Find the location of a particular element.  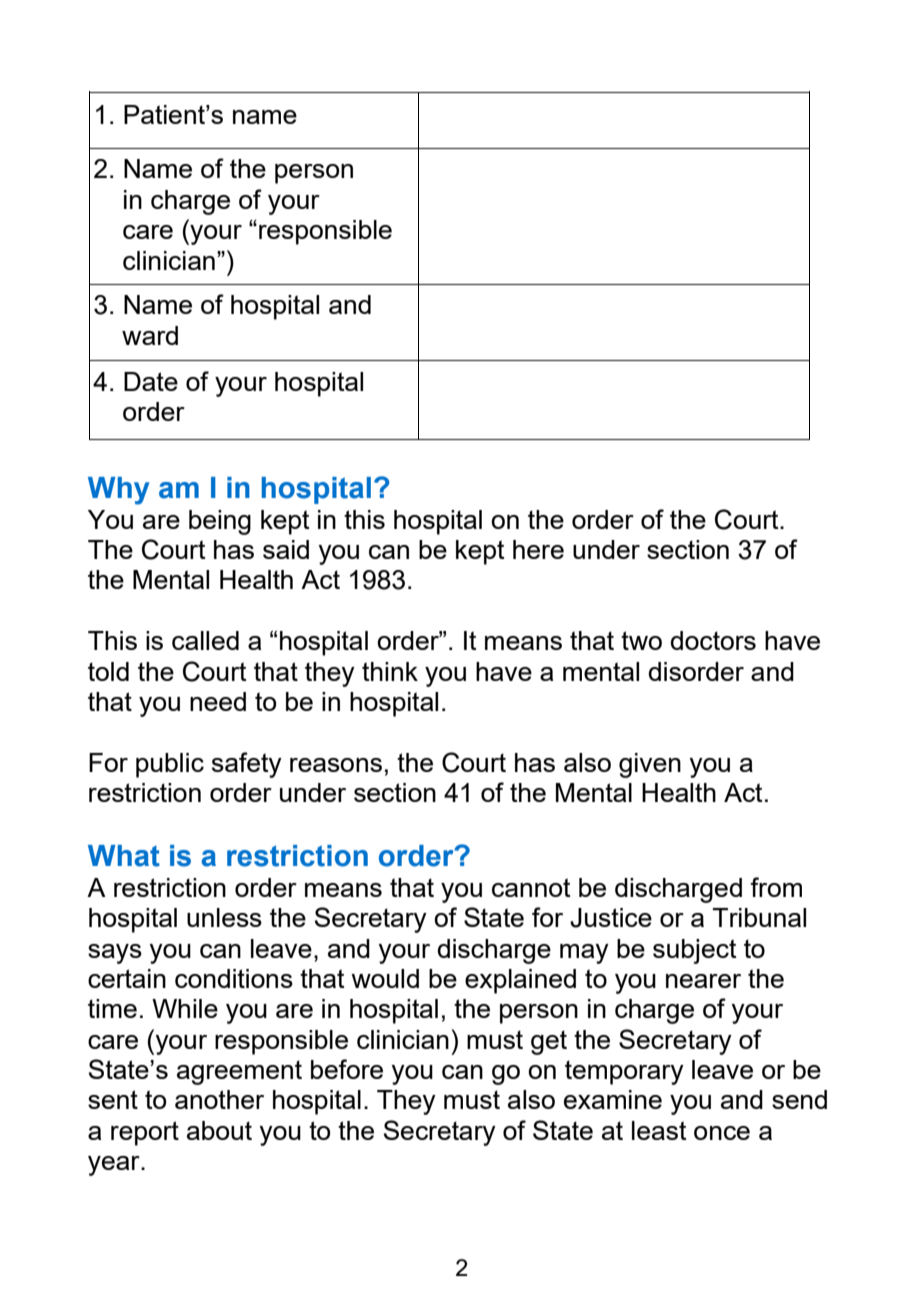

once is located at coordinates (722, 1133).
